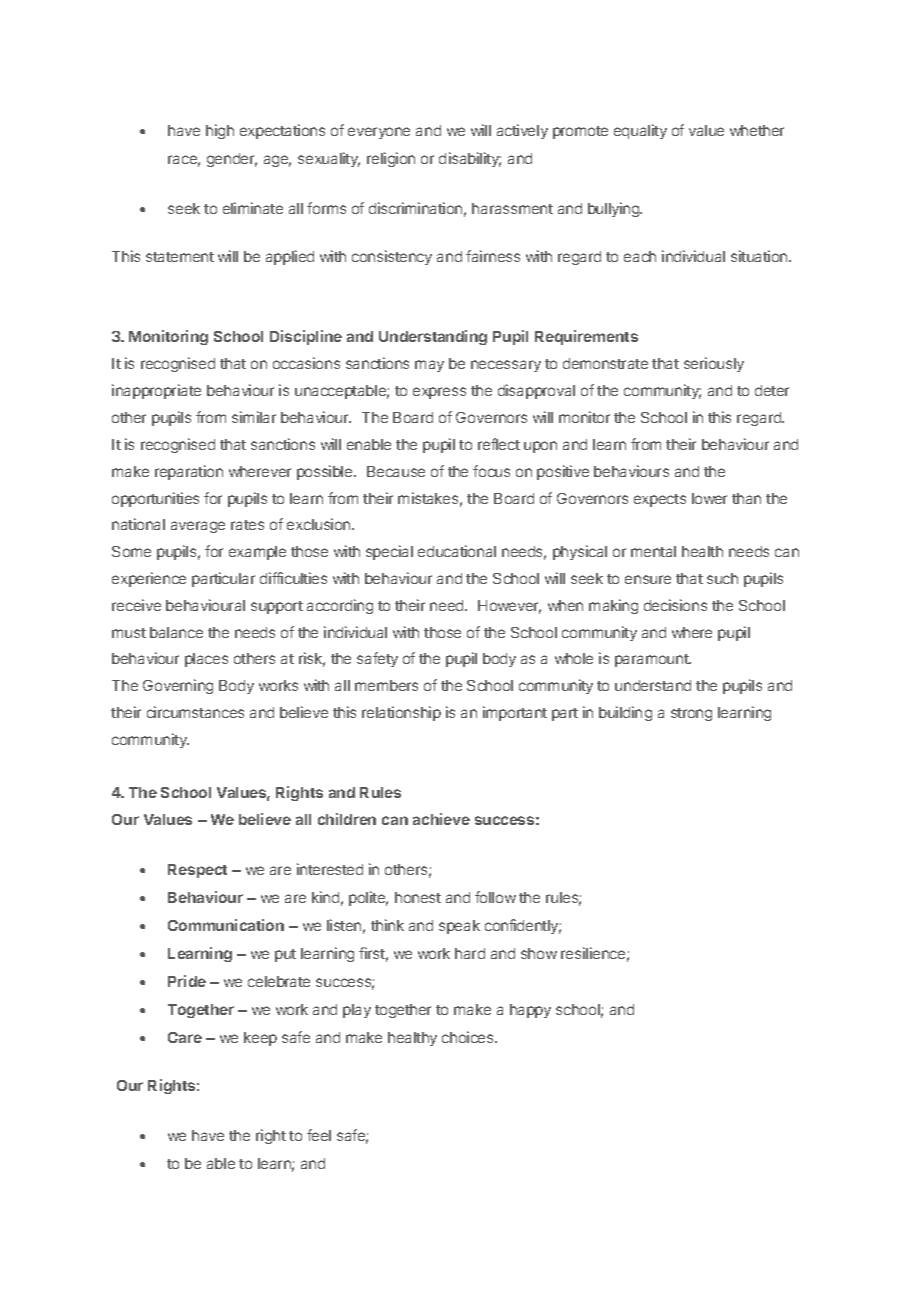 The width and height of the screenshot is (924, 1308). What do you see at coordinates (220, 131) in the screenshot?
I see `high` at bounding box center [220, 131].
